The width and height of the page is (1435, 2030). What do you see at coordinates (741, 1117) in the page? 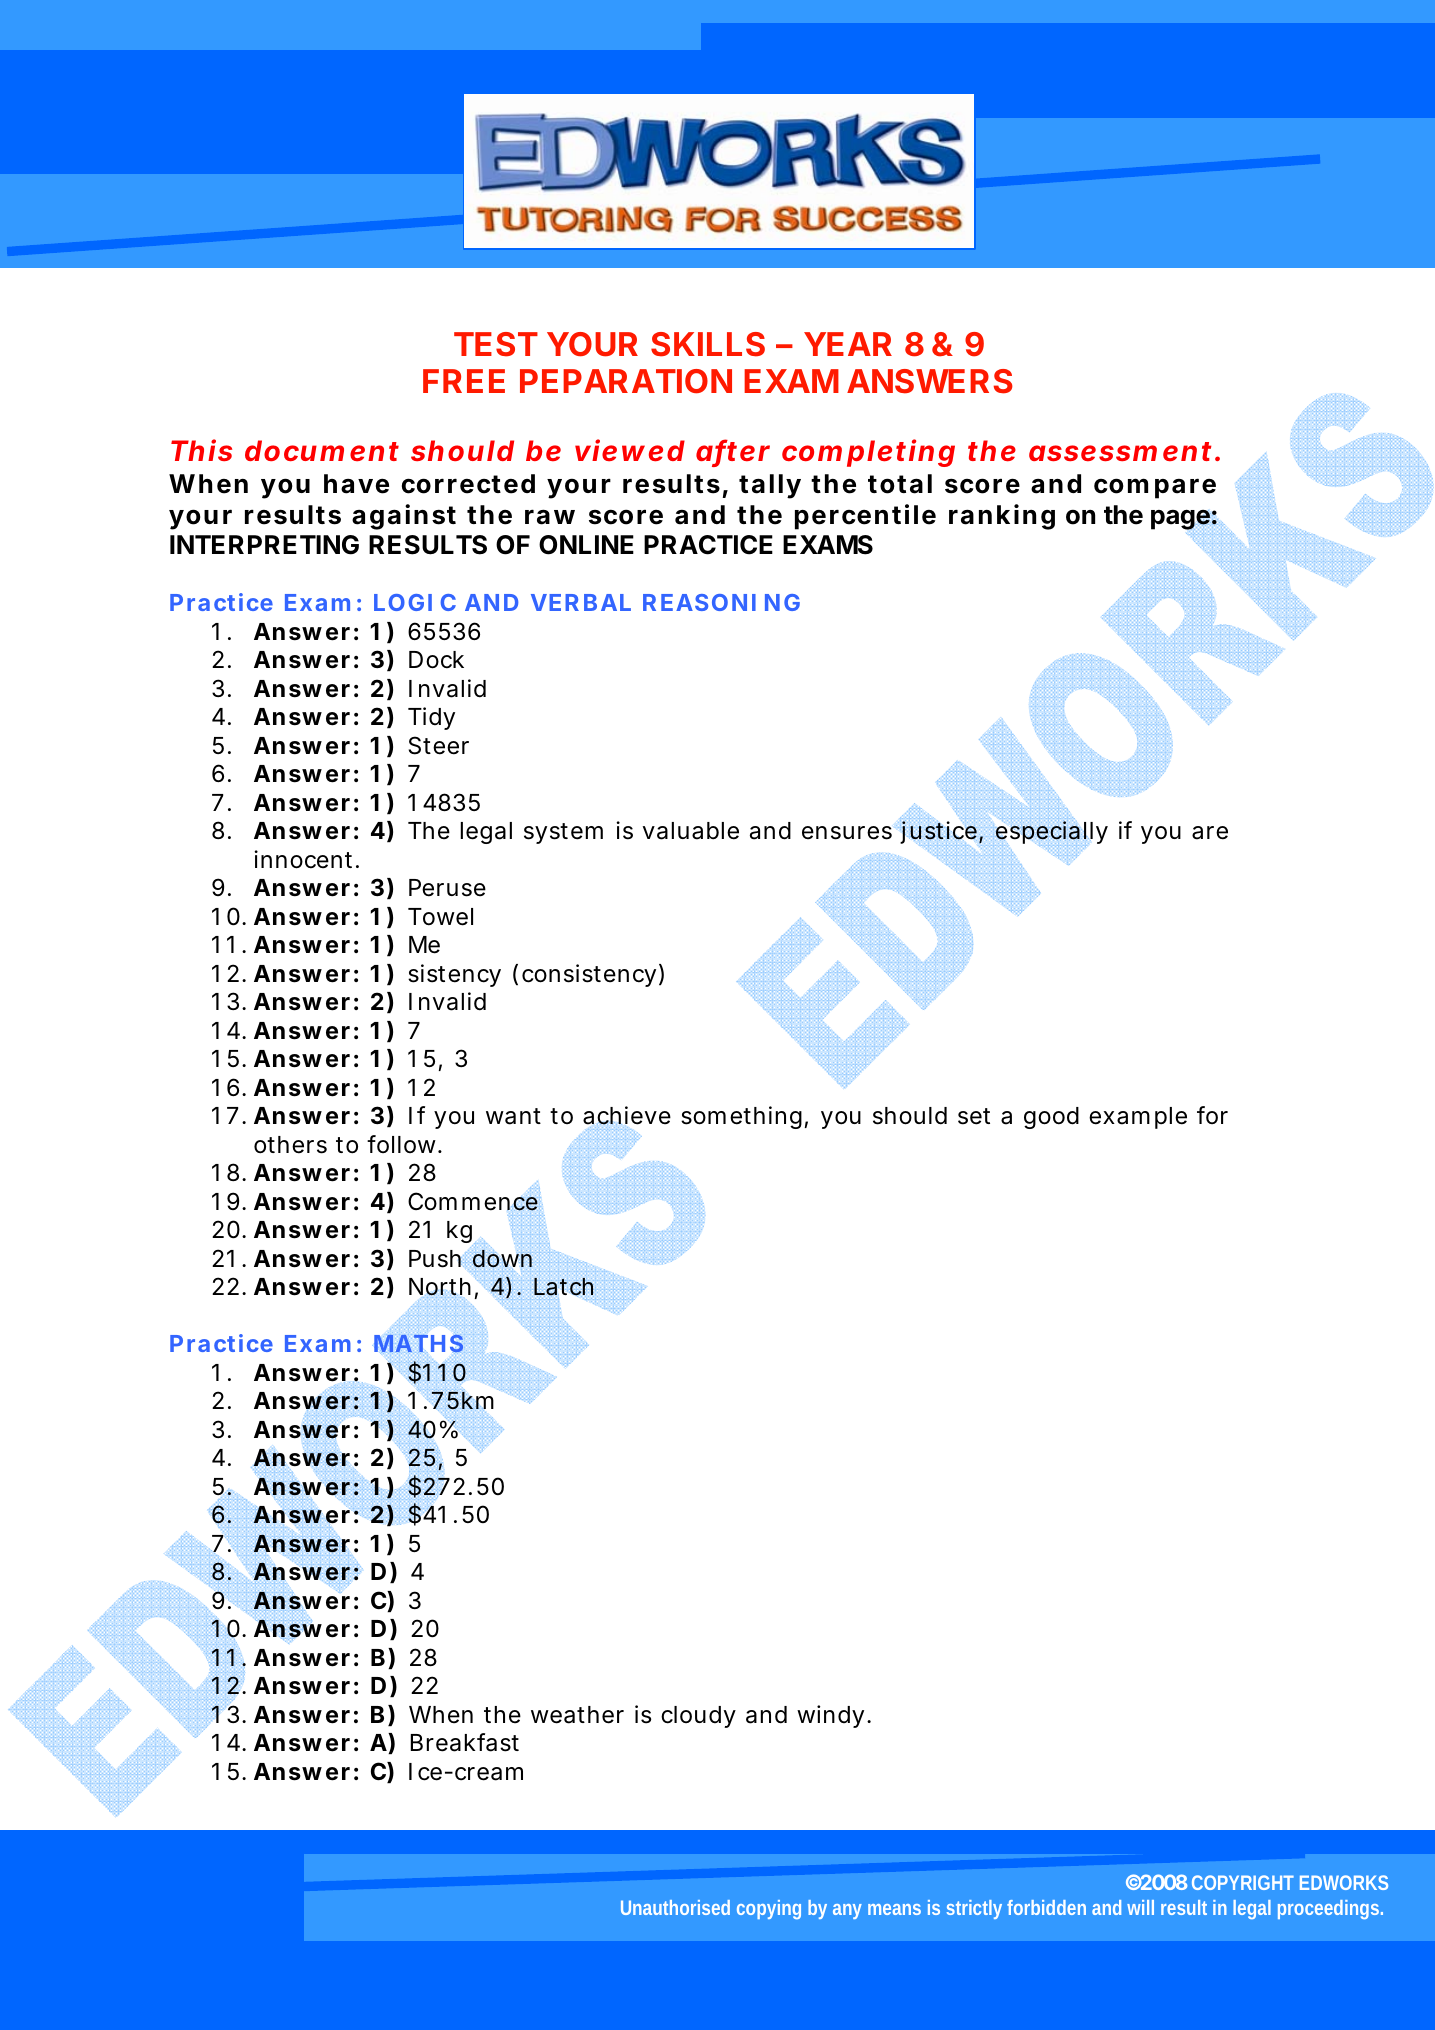
I see `something` at bounding box center [741, 1117].
